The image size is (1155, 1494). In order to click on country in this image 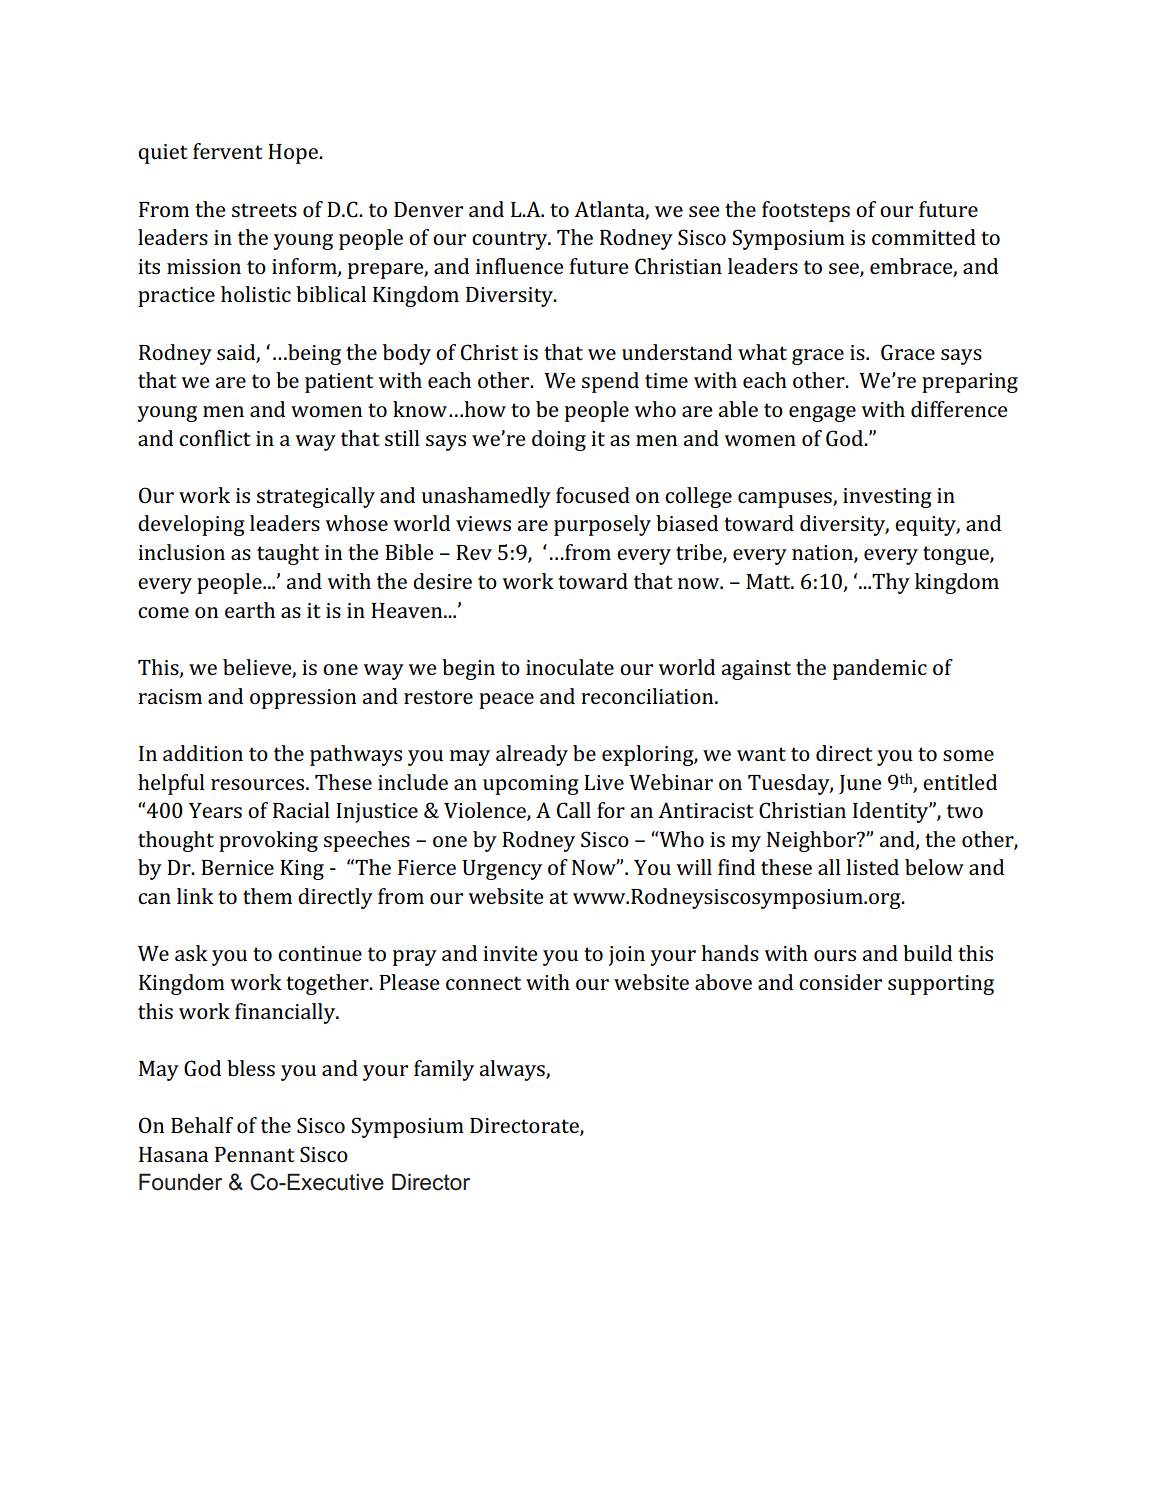, I will do `click(511, 240)`.
